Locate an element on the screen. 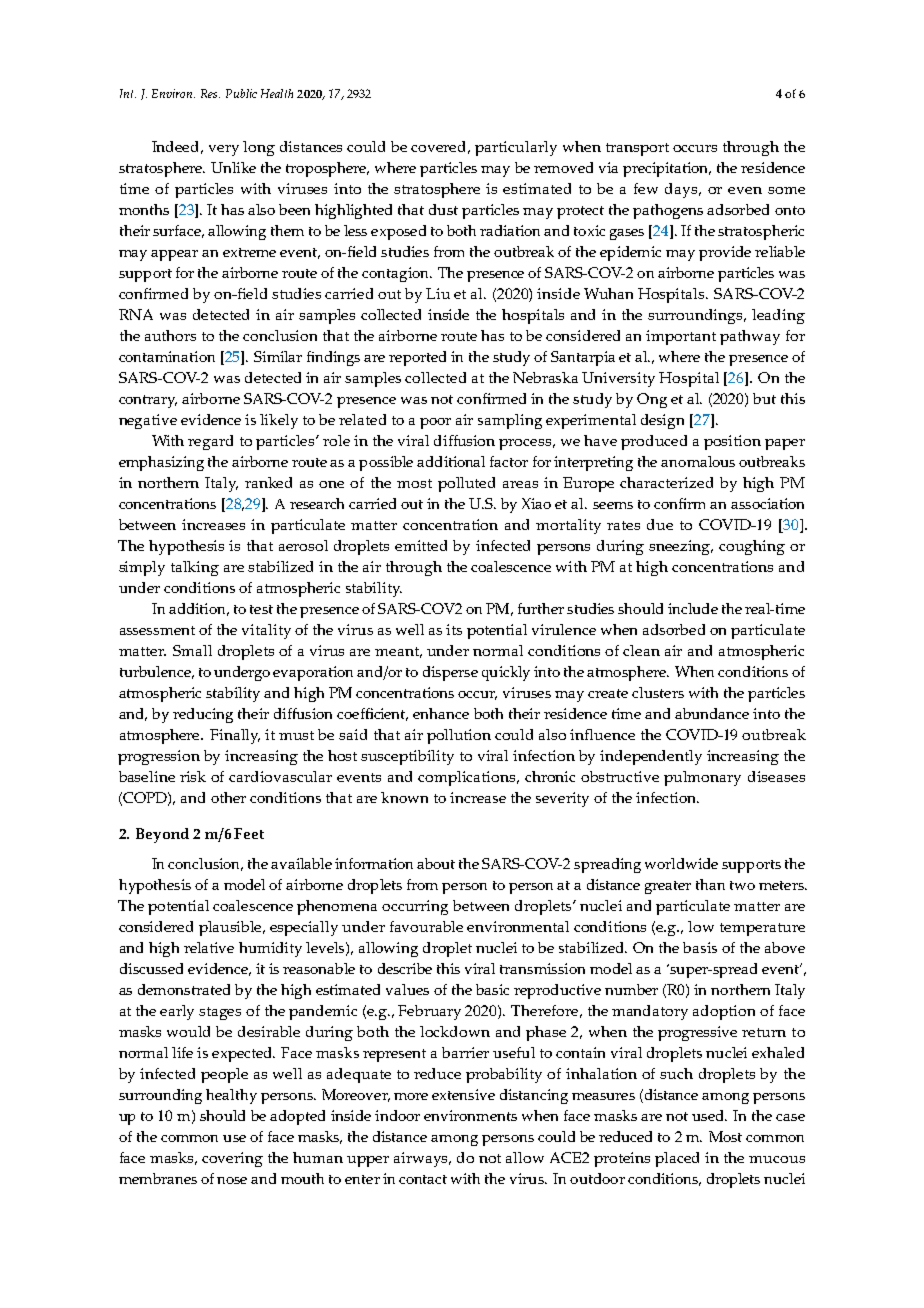  polluted is located at coordinates (466, 484).
